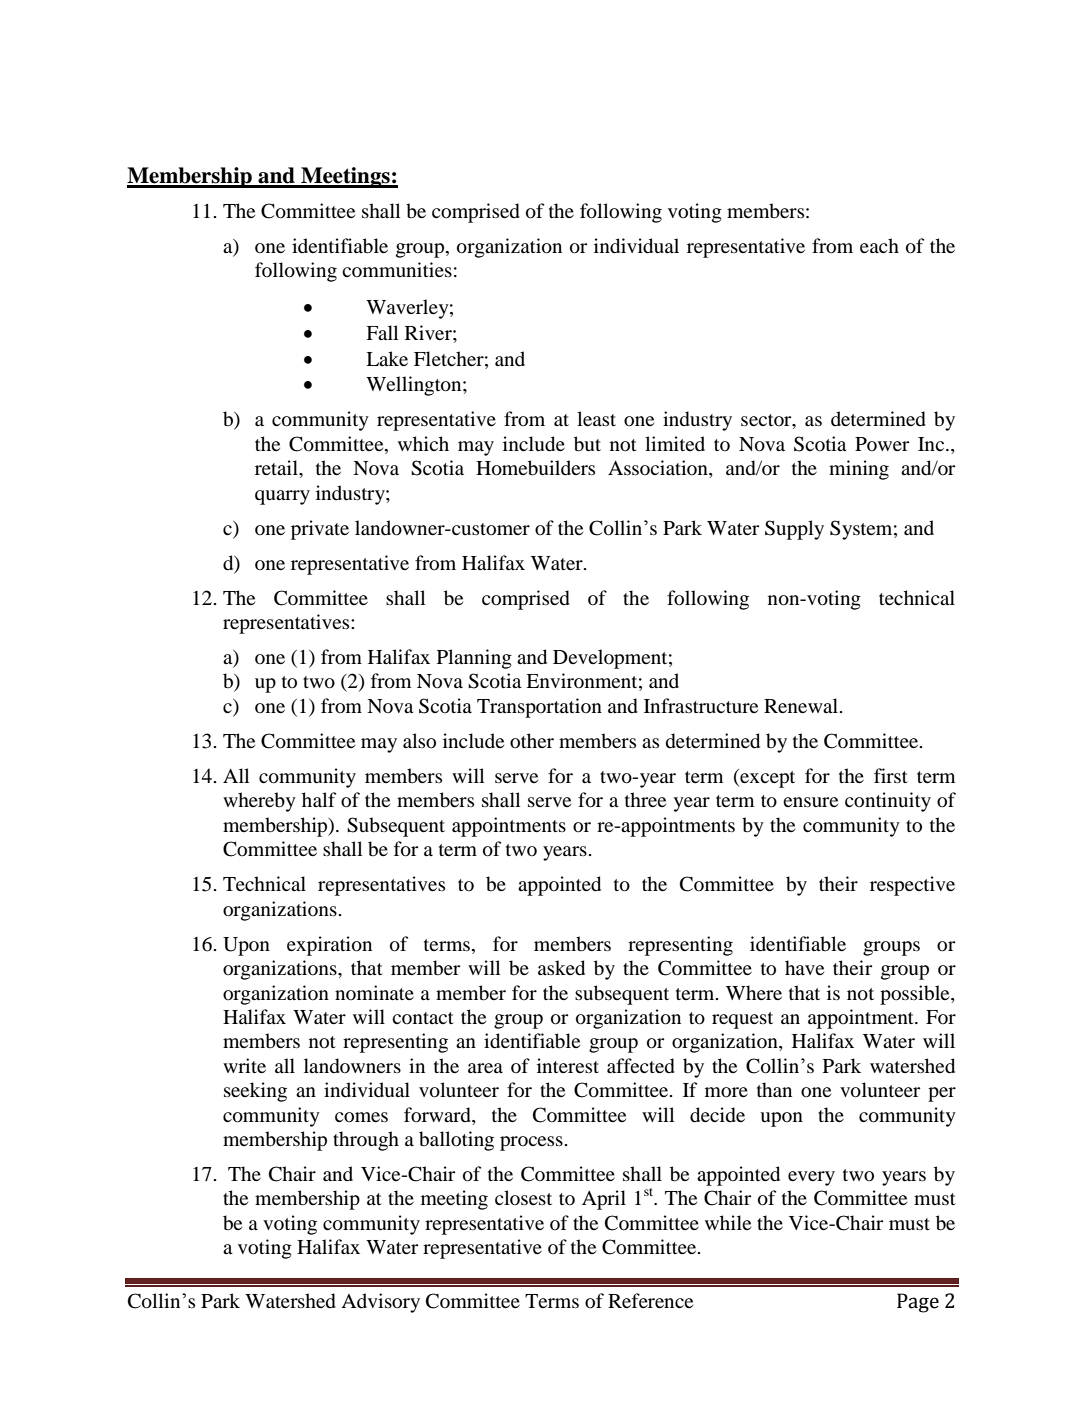 The image size is (1083, 1401). What do you see at coordinates (650, 1300) in the document?
I see `Reference` at bounding box center [650, 1300].
